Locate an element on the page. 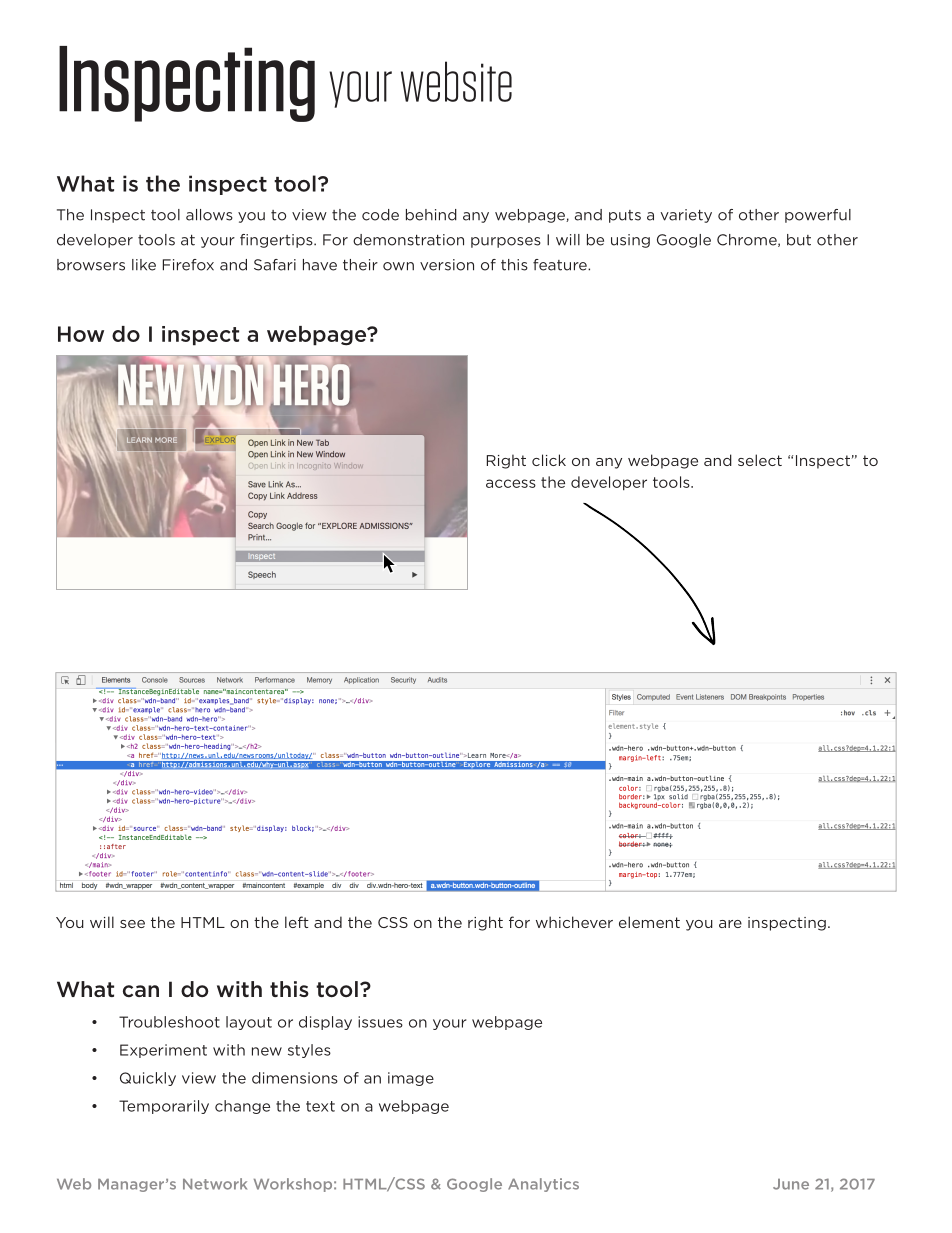 This document has height=1233, width=952. Temporarily is located at coordinates (164, 1107).
